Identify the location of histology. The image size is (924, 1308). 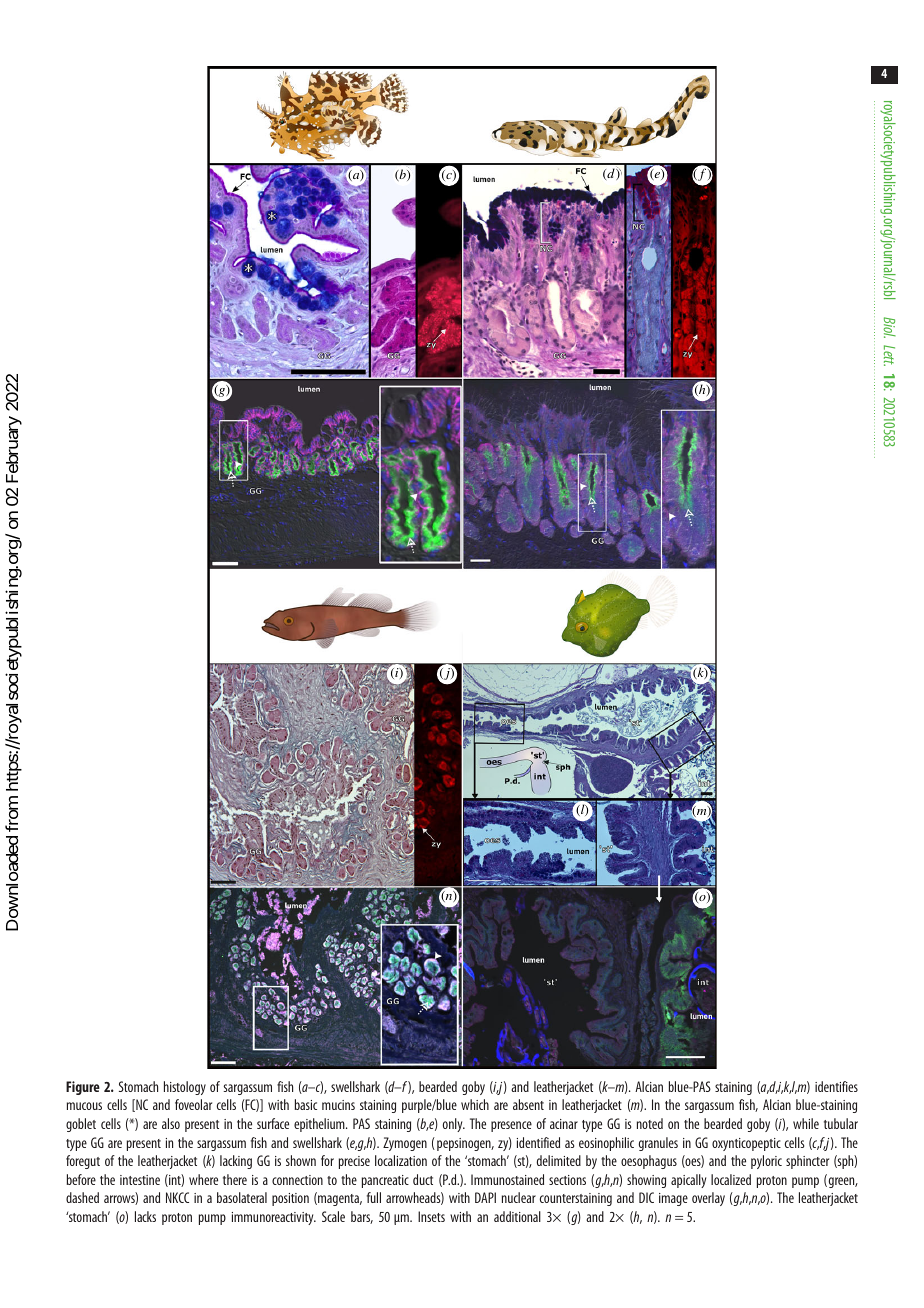
(185, 1088).
